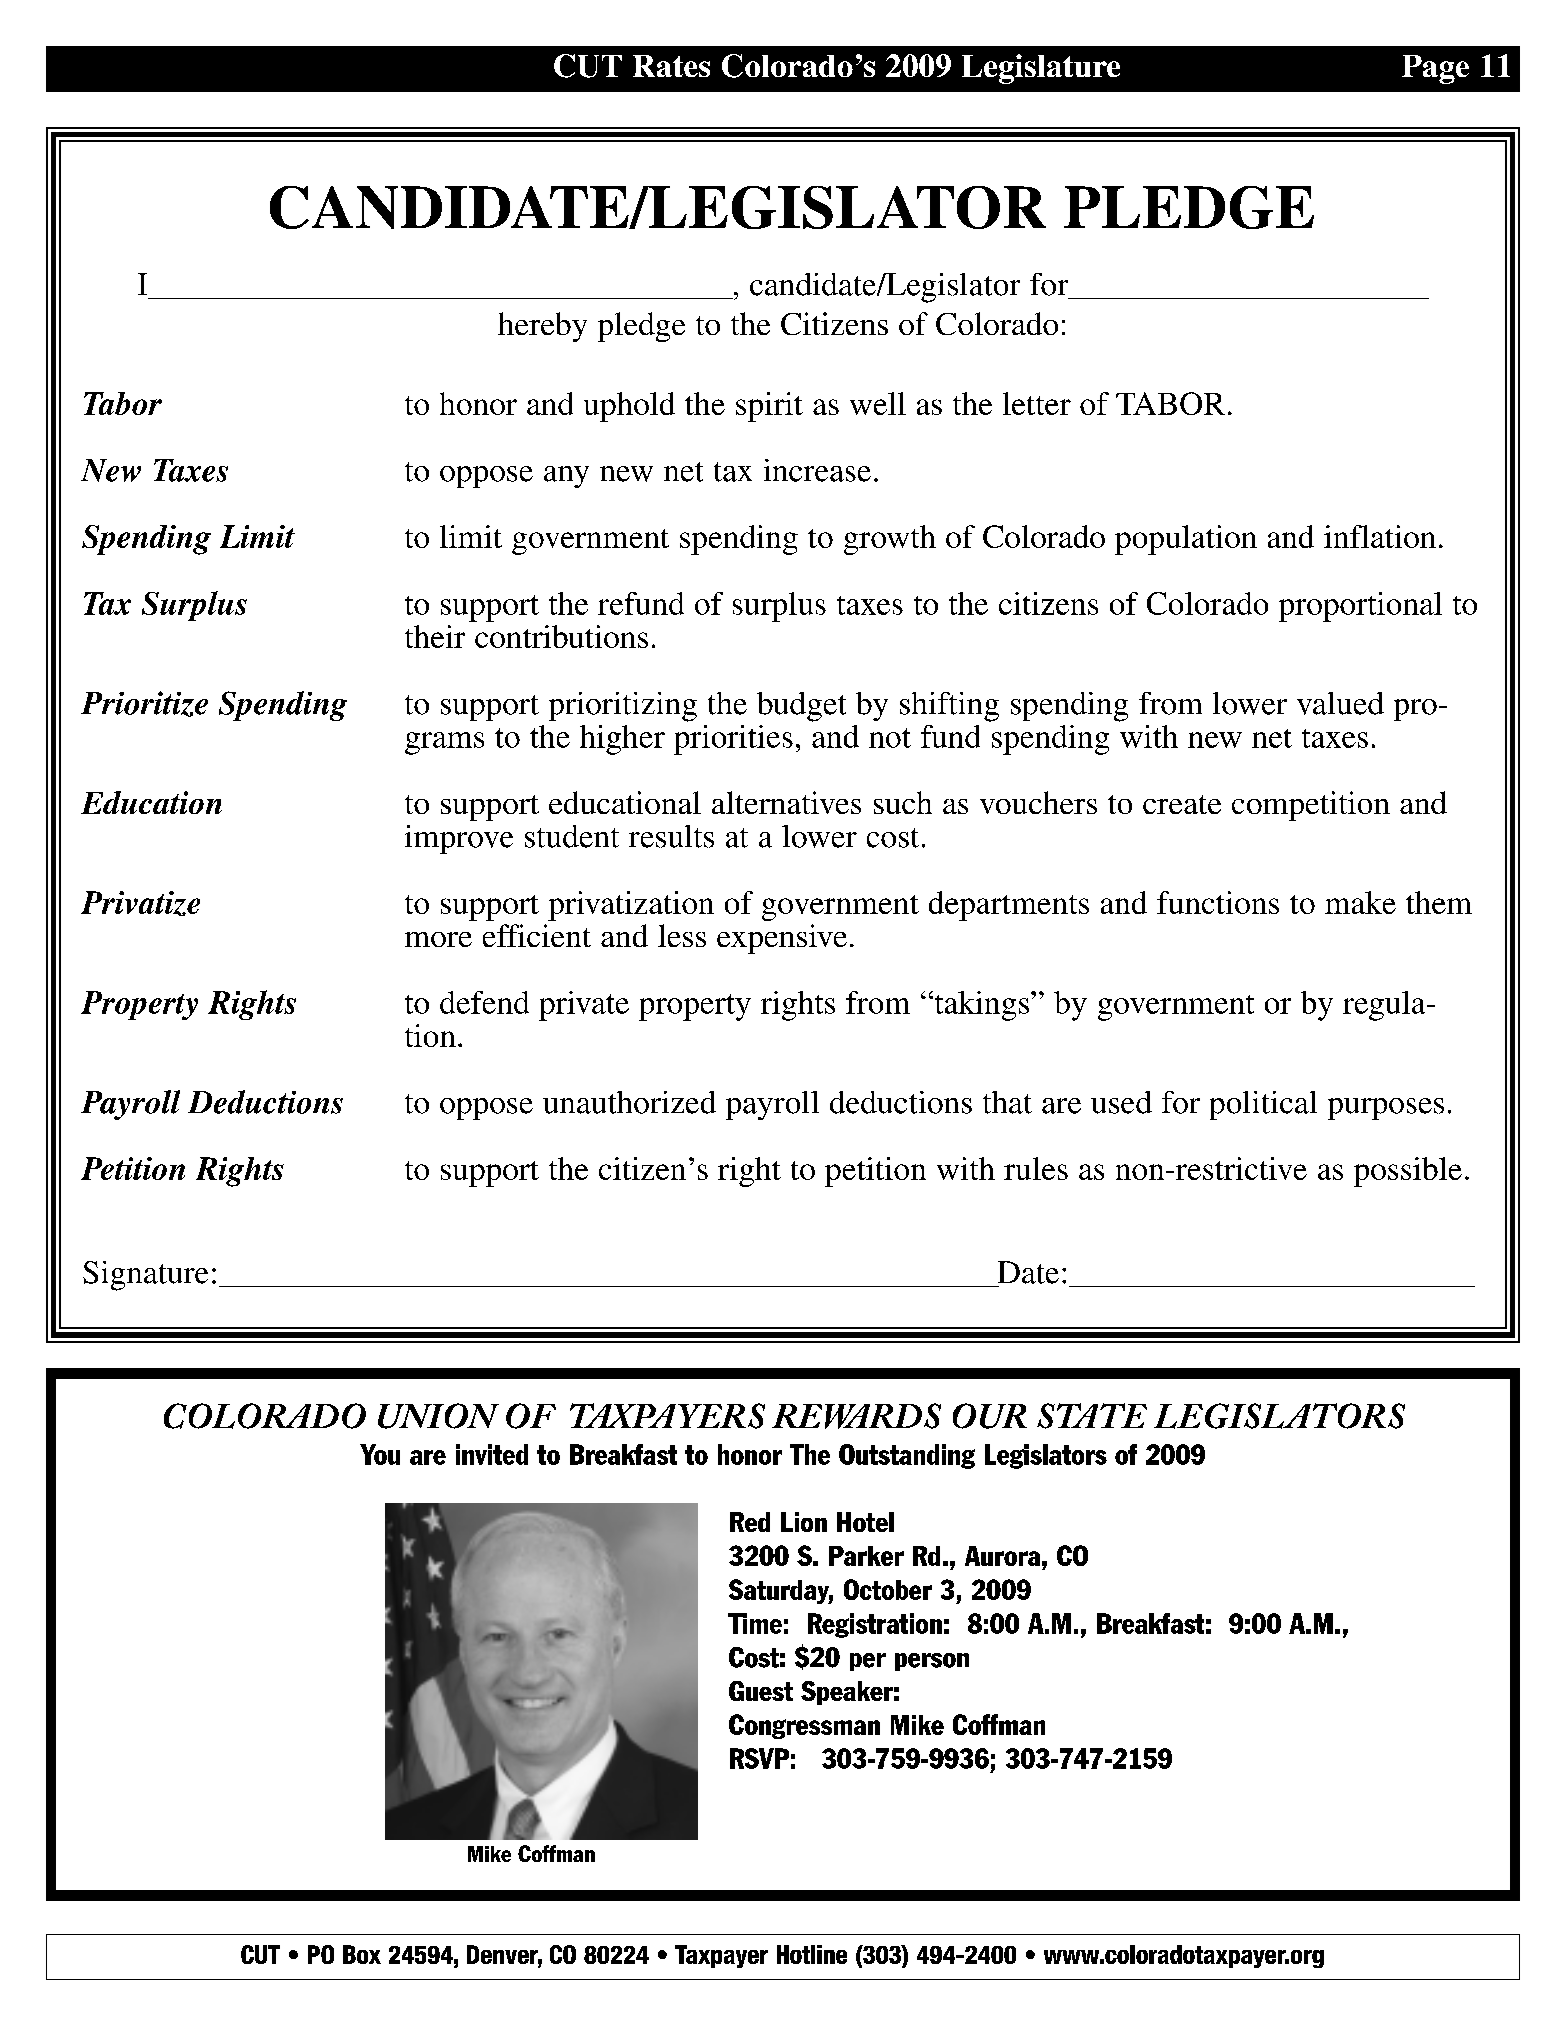 This screenshot has height=2026, width=1566. What do you see at coordinates (671, 66) in the screenshot?
I see `Rates` at bounding box center [671, 66].
